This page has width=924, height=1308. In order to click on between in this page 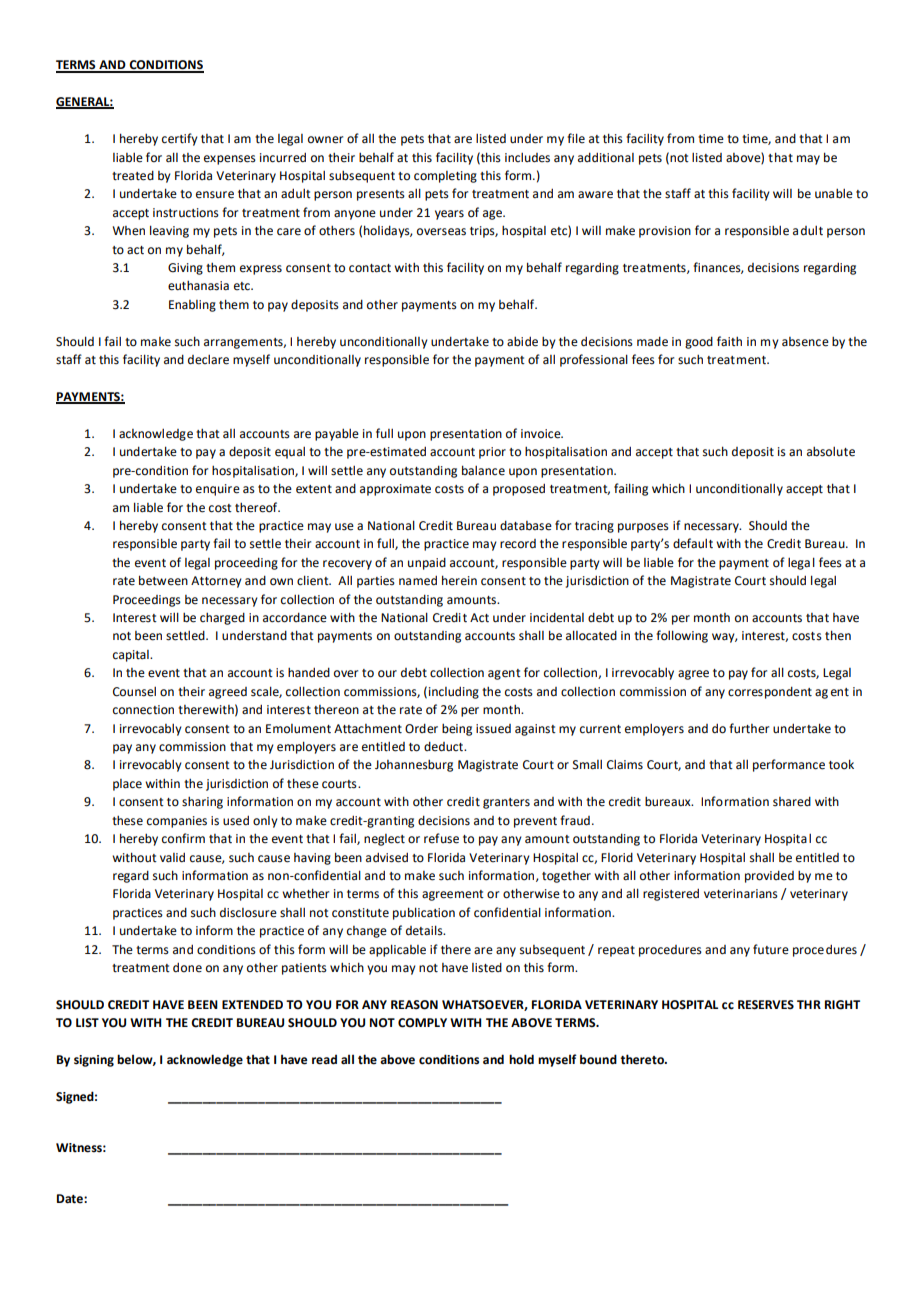, I will do `click(163, 580)`.
